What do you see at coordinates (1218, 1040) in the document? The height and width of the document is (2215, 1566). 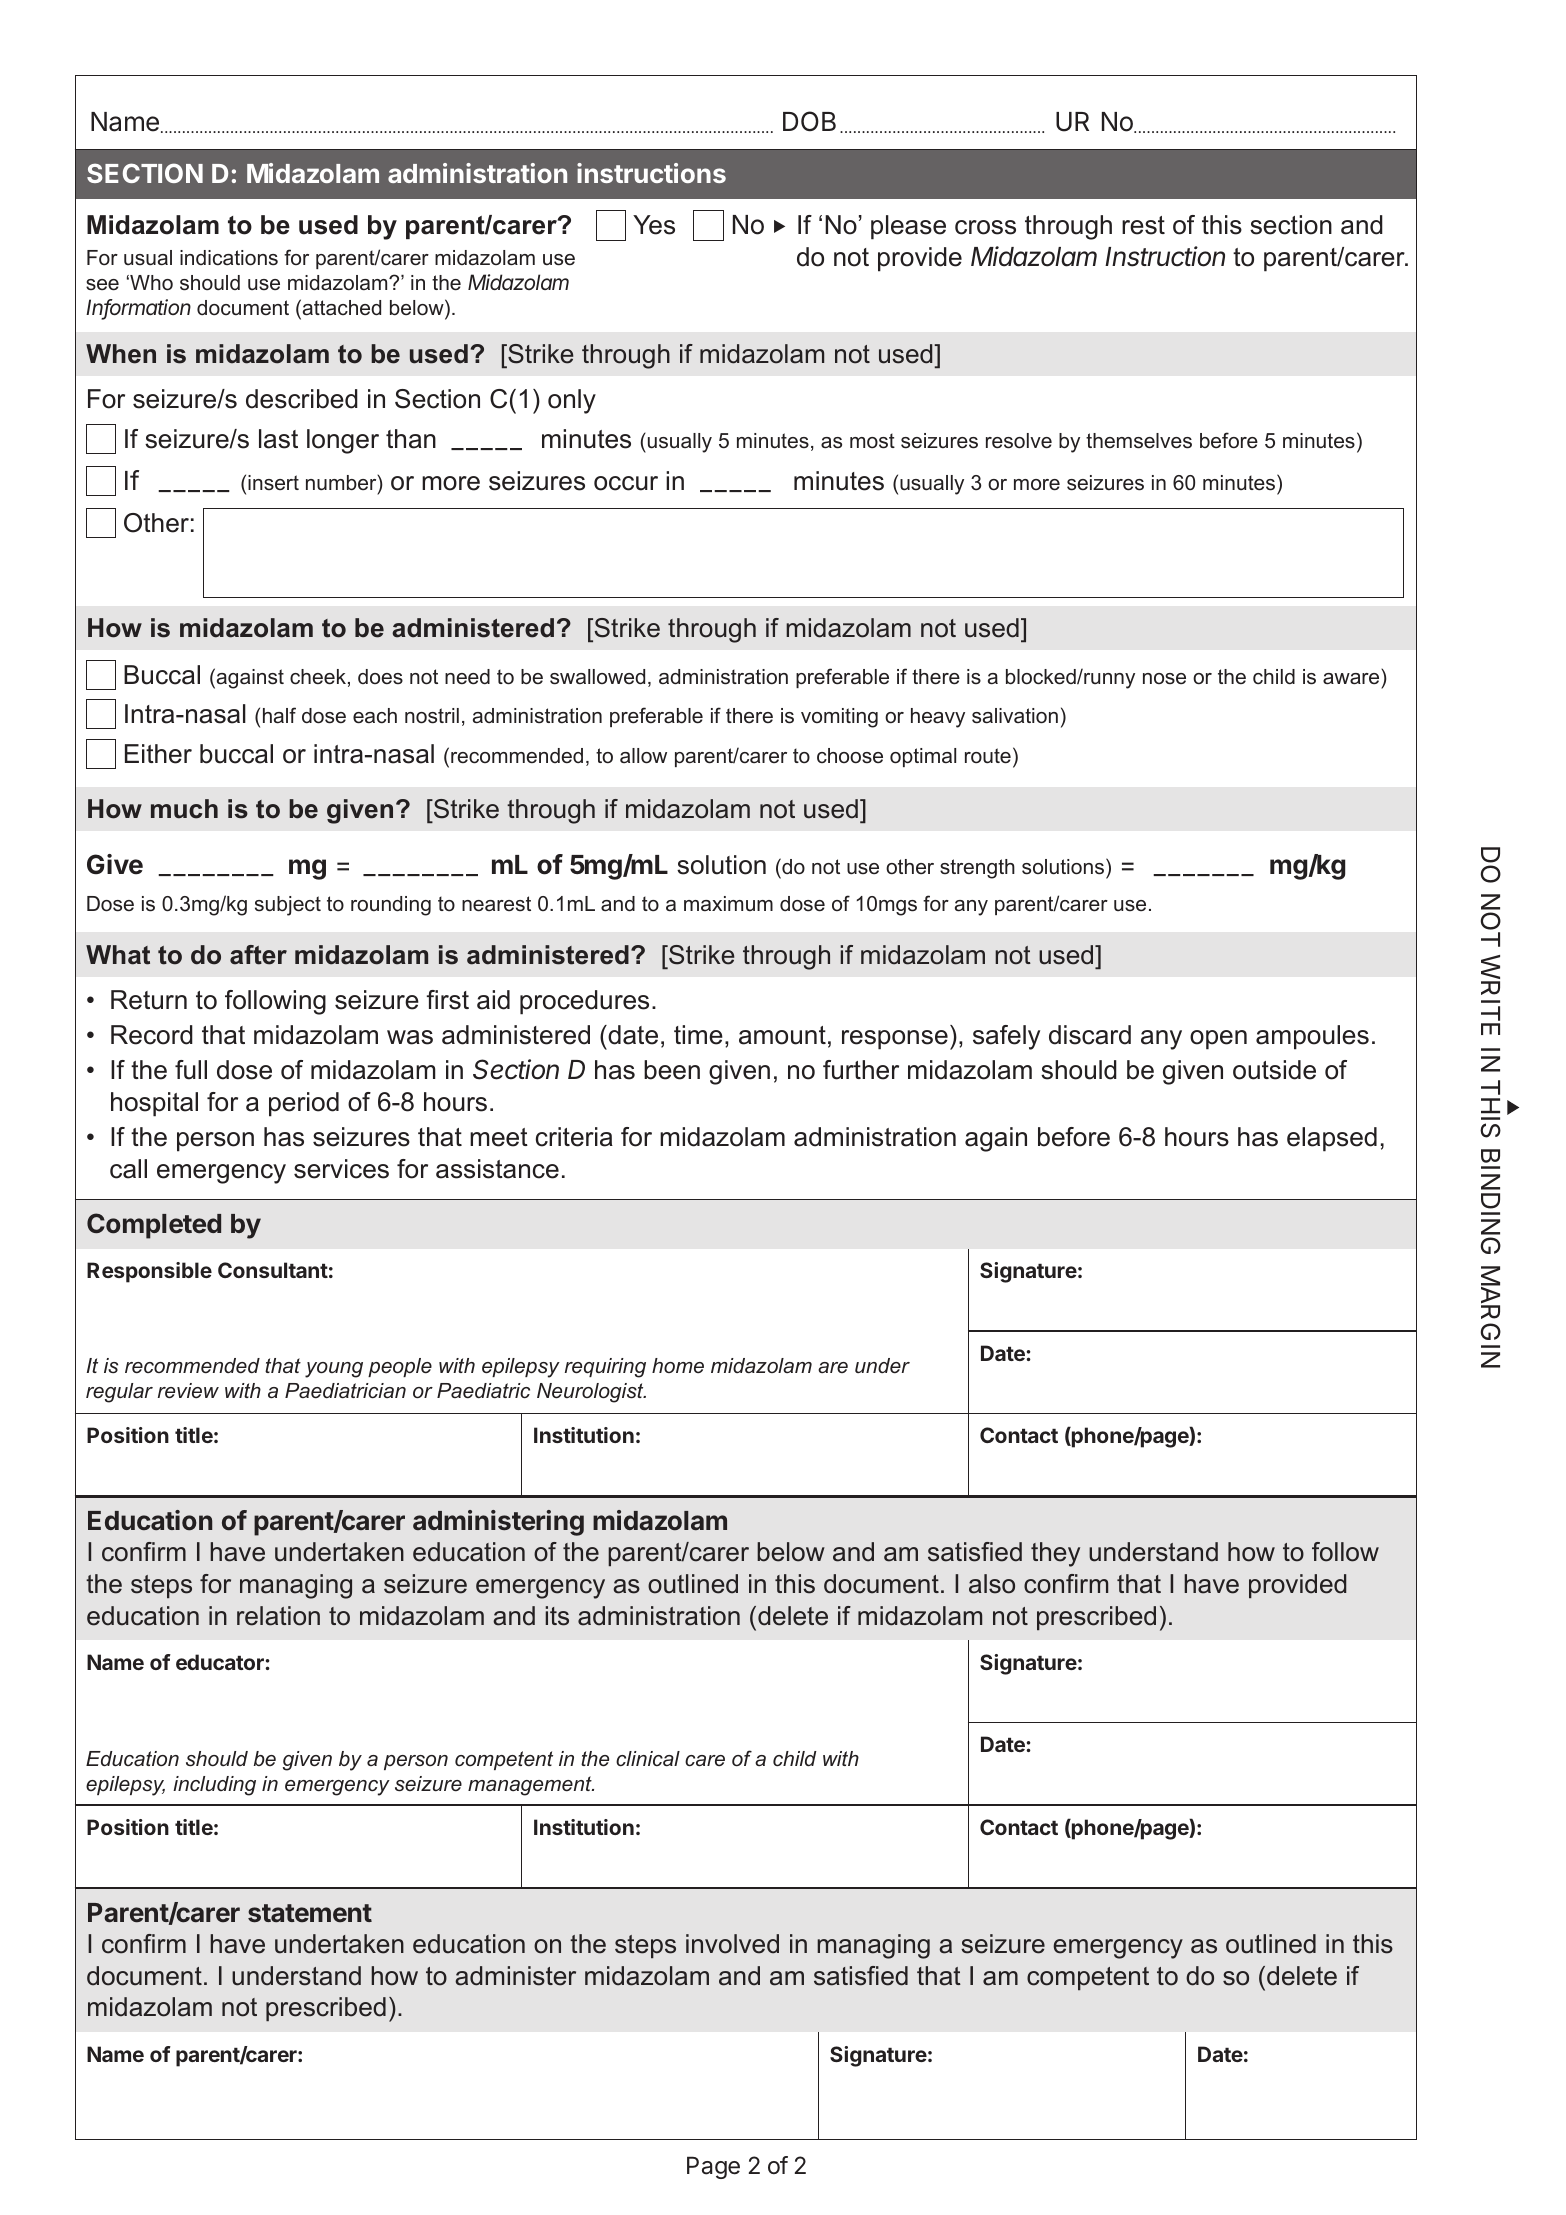 I see `open` at bounding box center [1218, 1040].
